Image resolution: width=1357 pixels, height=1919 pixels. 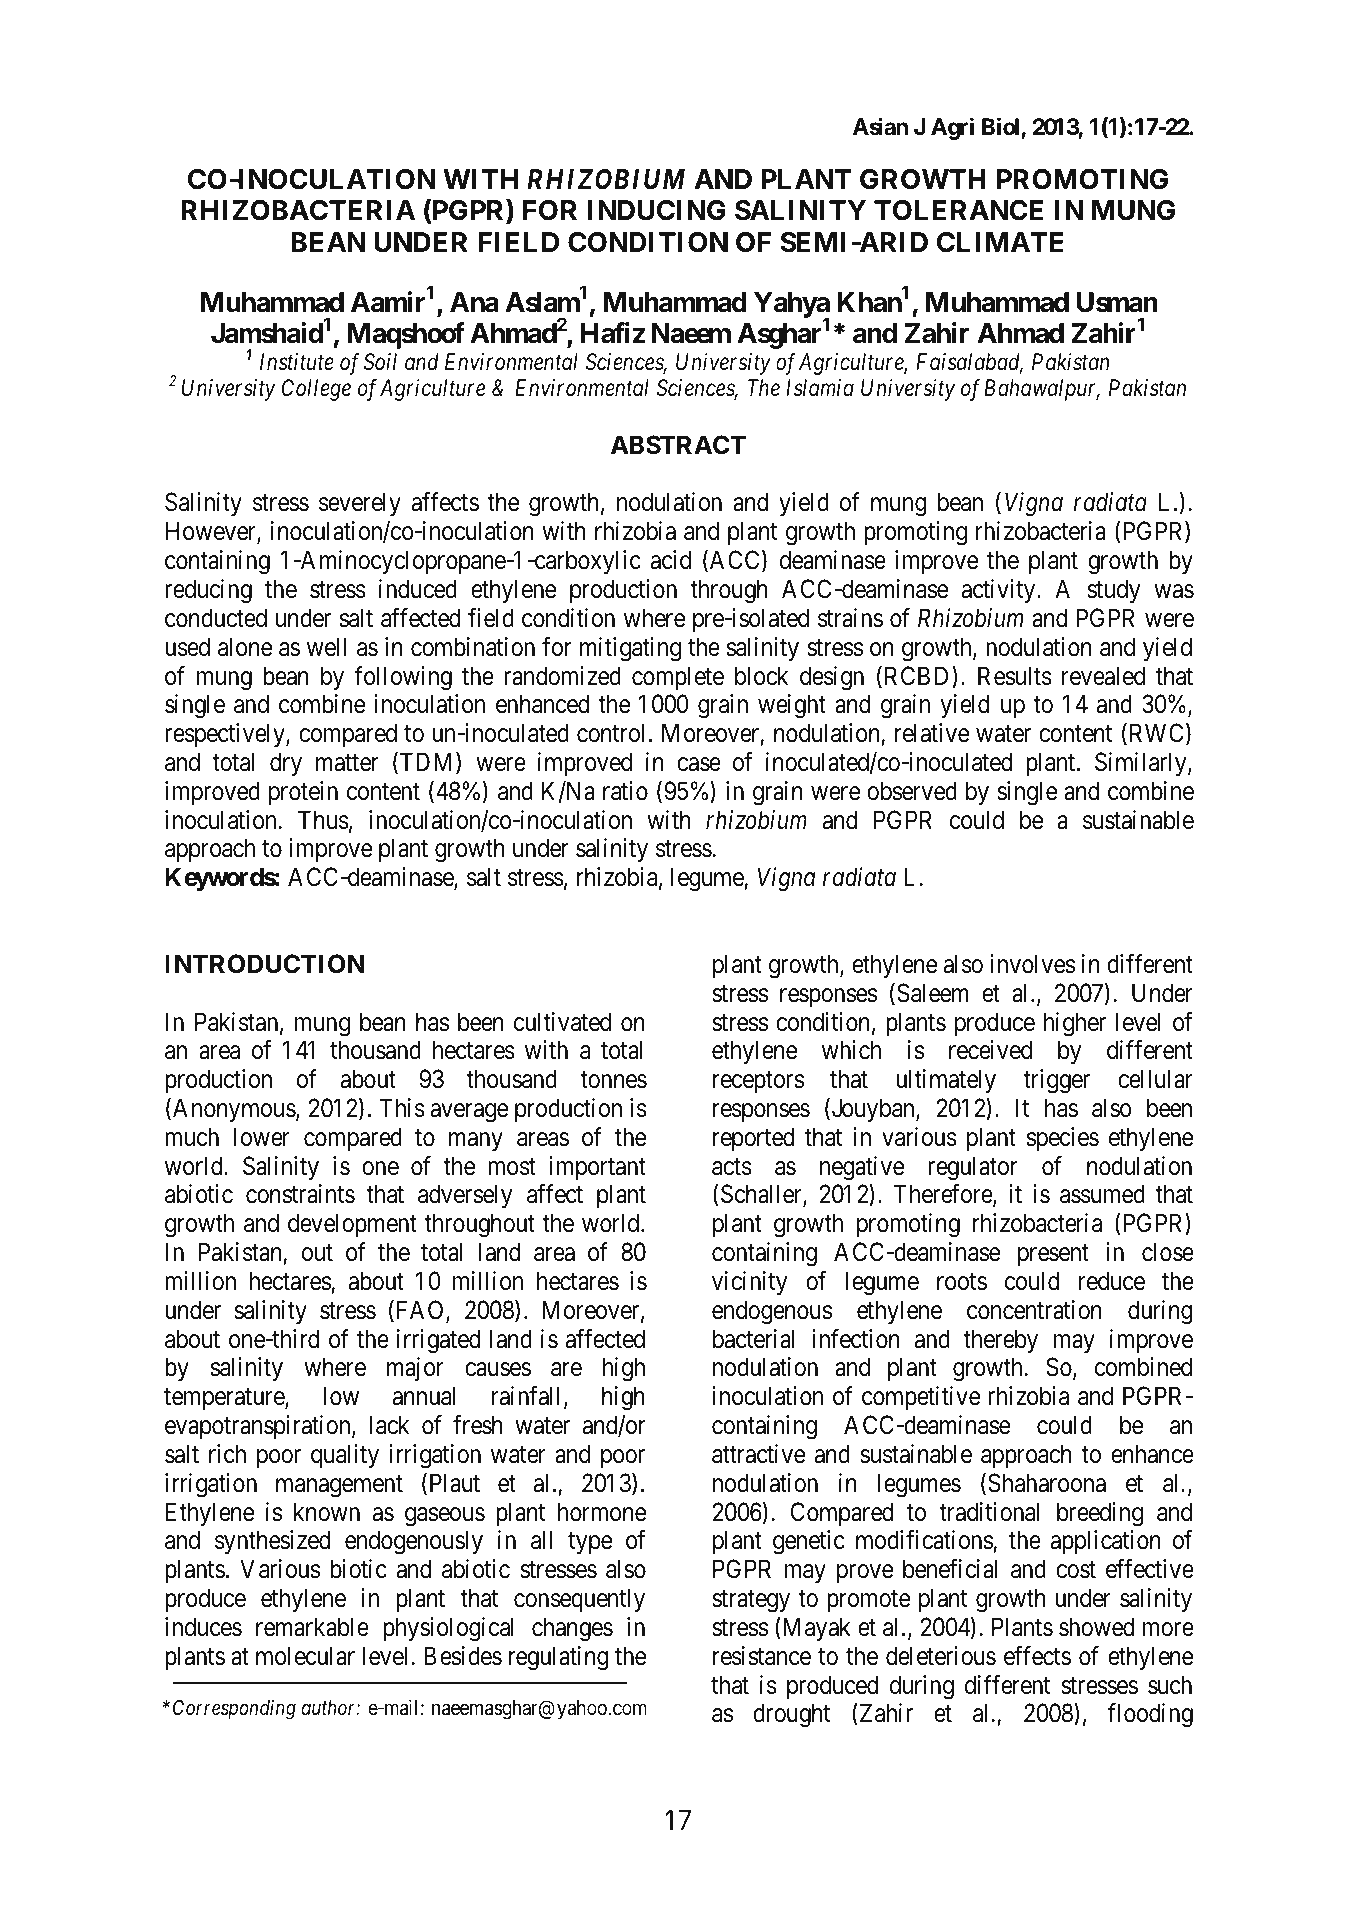 I want to click on well, so click(x=326, y=647).
